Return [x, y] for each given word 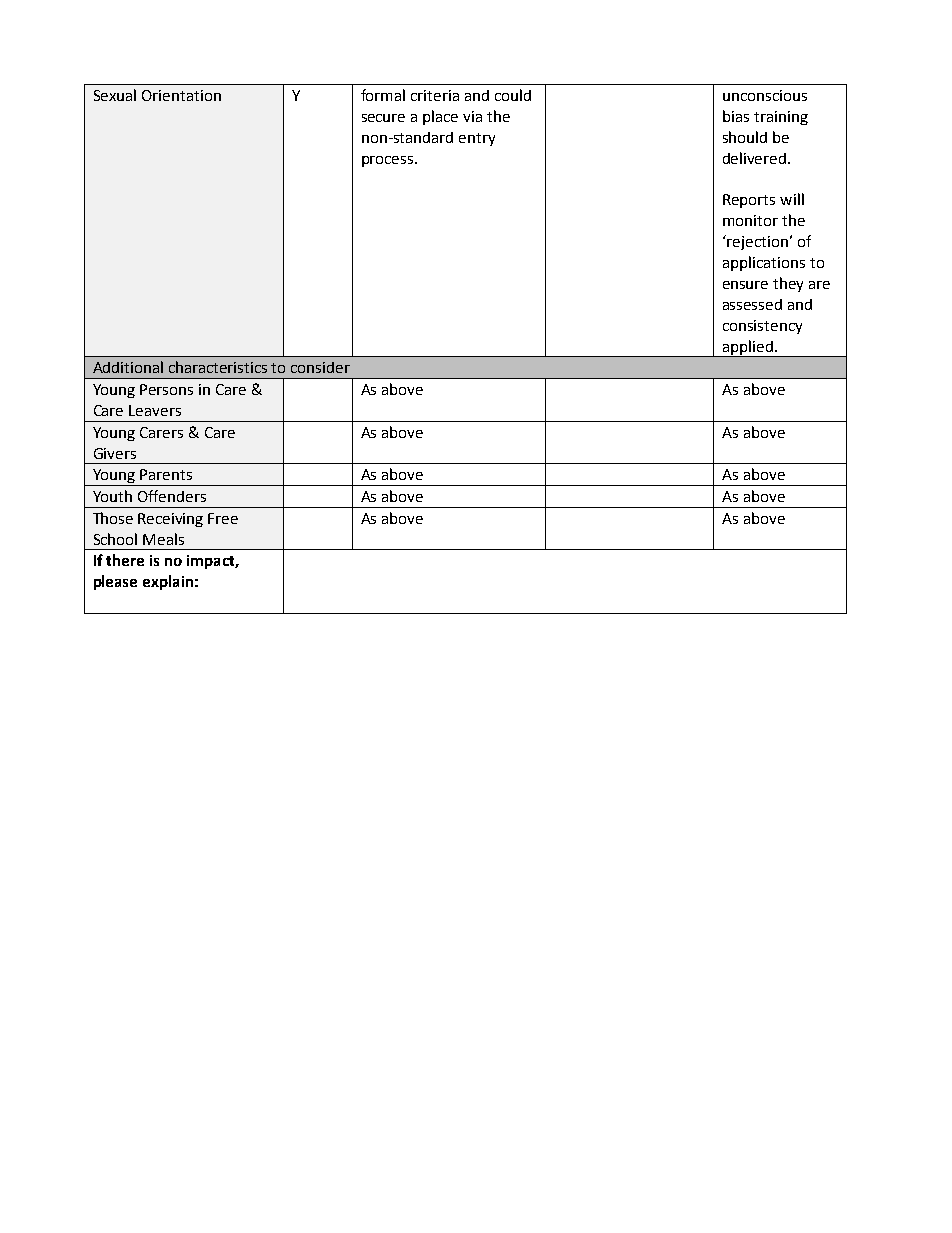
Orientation [181, 95]
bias [736, 116]
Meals [163, 539]
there [125, 560]
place [440, 117]
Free [223, 518]
